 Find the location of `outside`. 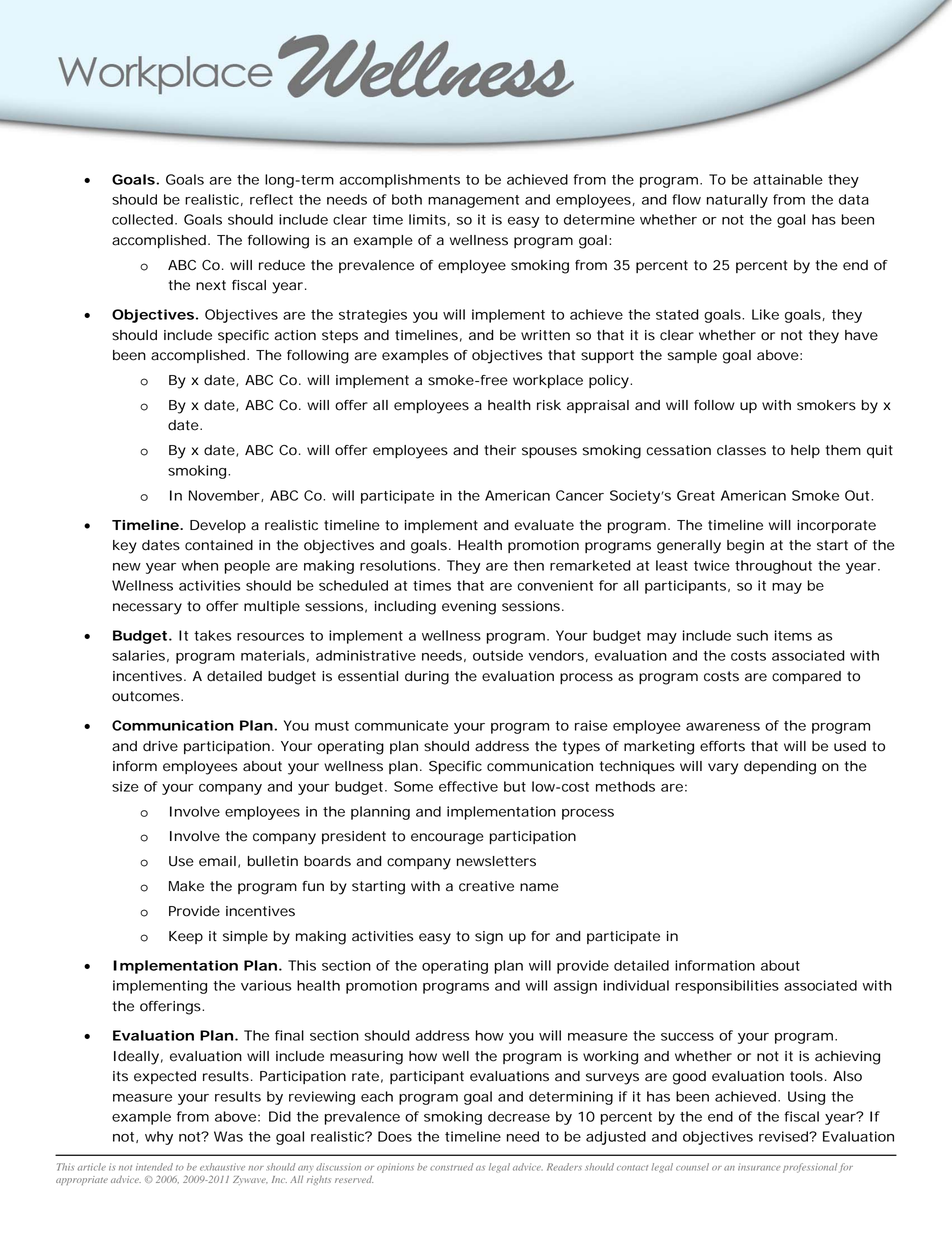

outside is located at coordinates (498, 655).
